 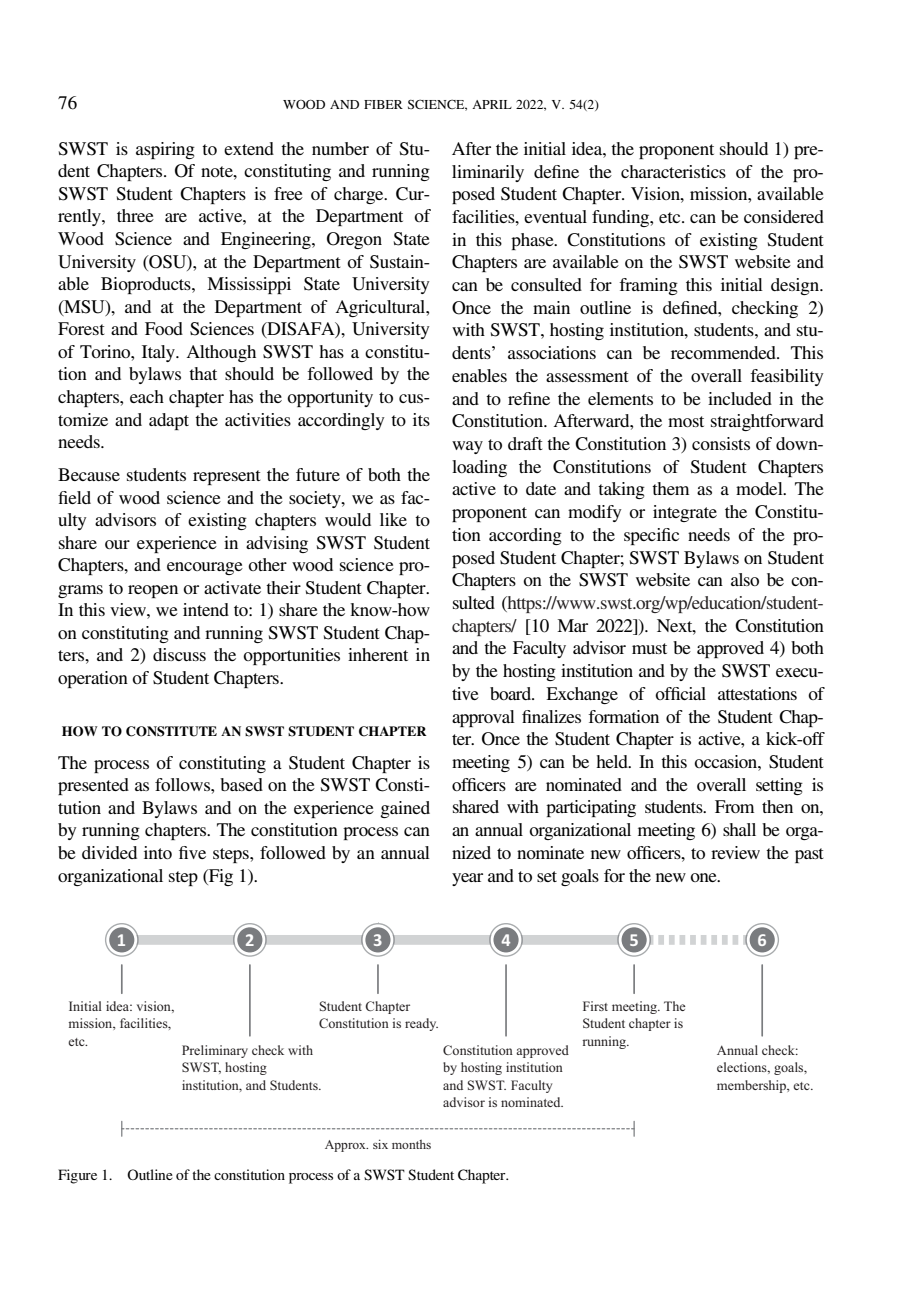 I want to click on into, so click(x=158, y=852).
